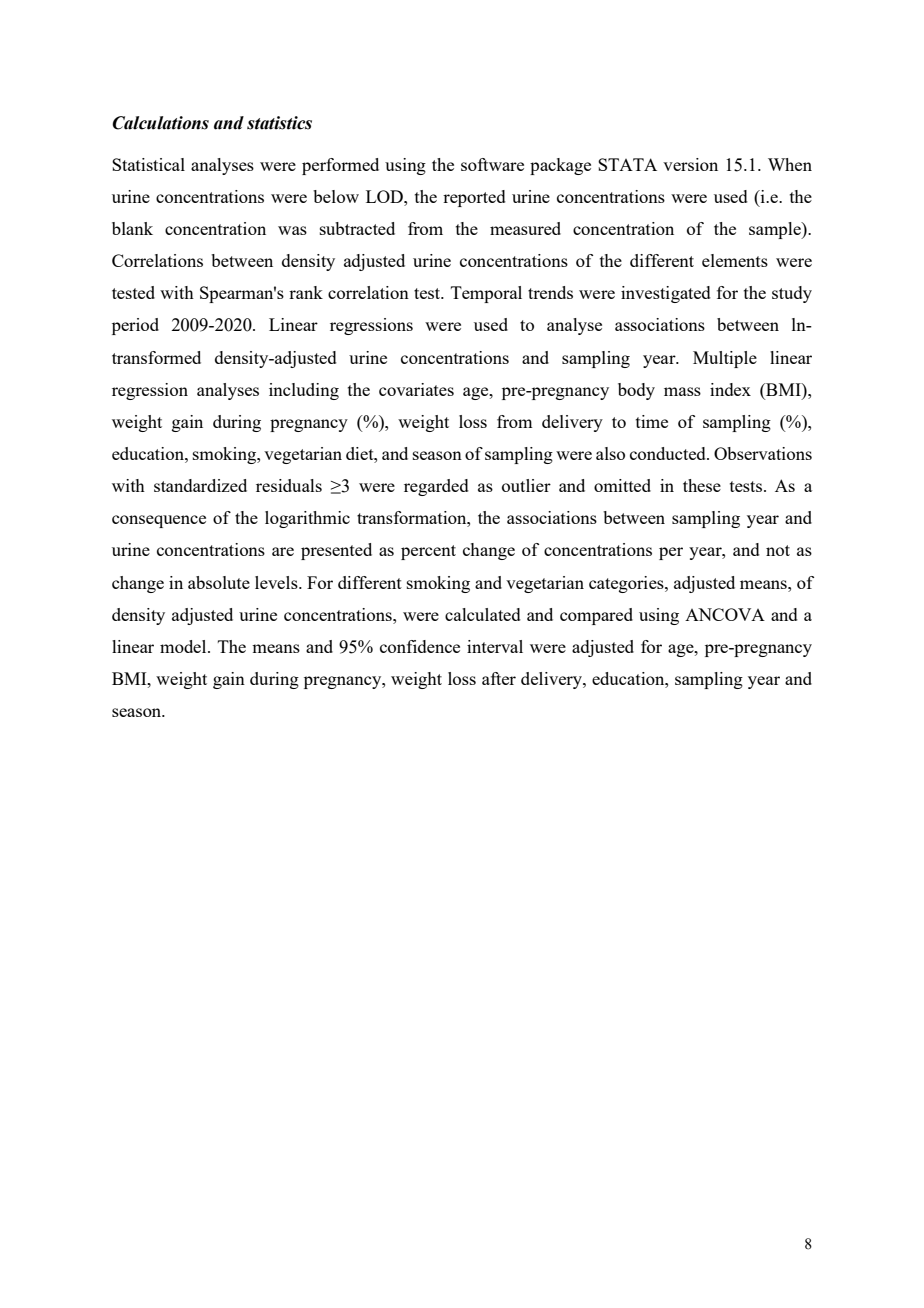  What do you see at coordinates (160, 123) in the screenshot?
I see `Calculations` at bounding box center [160, 123].
